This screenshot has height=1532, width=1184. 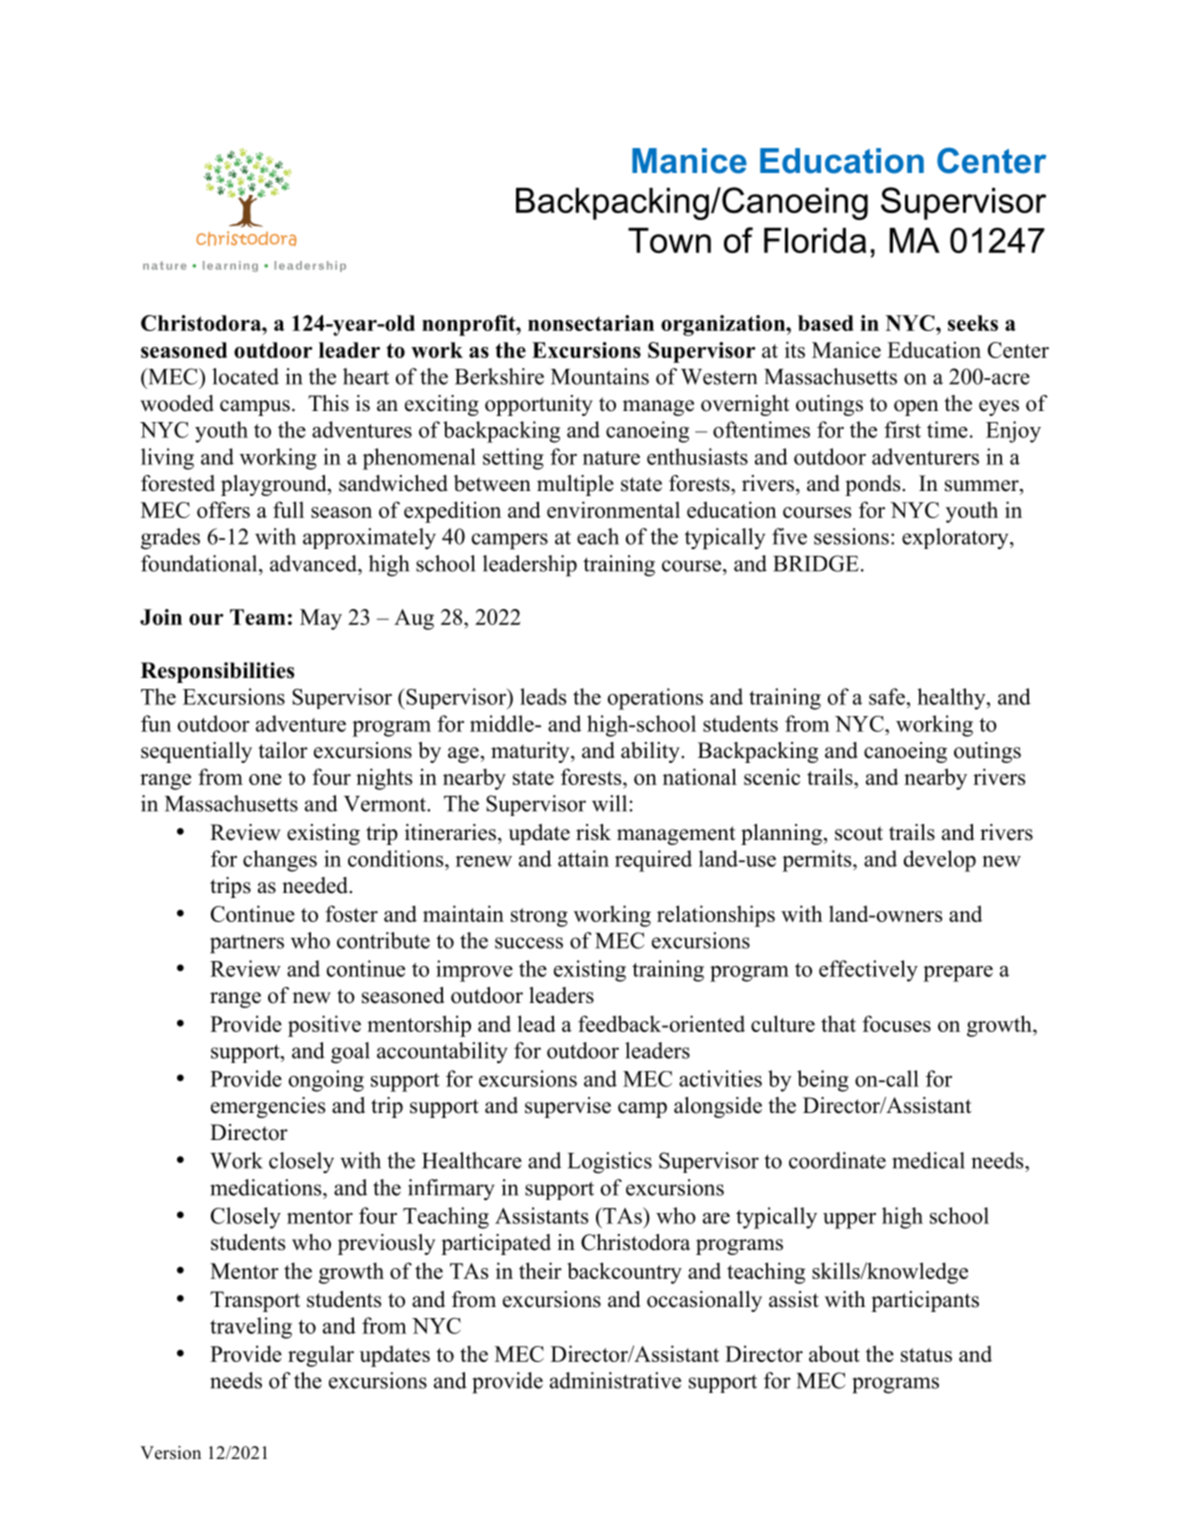 What do you see at coordinates (655, 699) in the screenshot?
I see `operations` at bounding box center [655, 699].
